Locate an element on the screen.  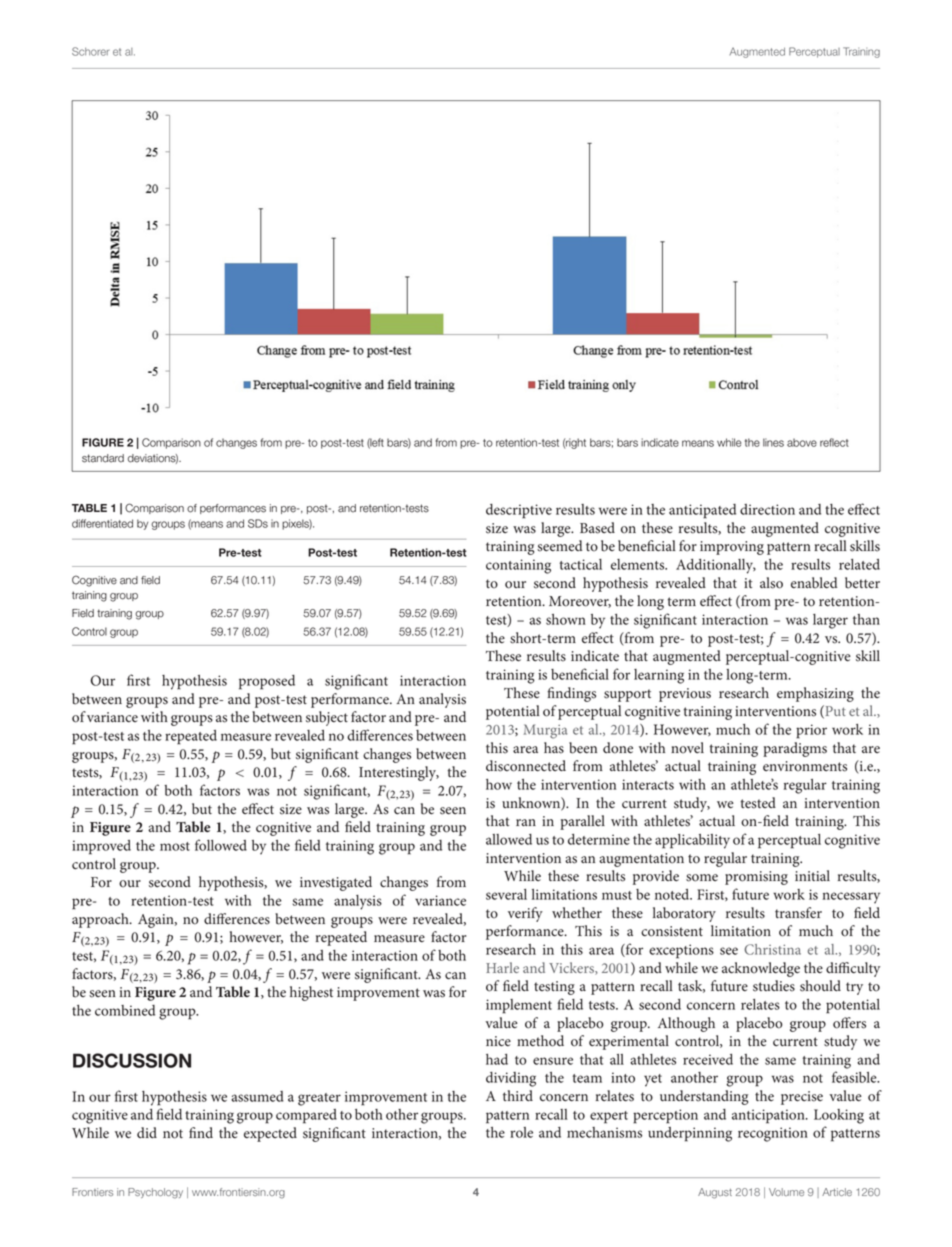
standard is located at coordinates (103, 458).
